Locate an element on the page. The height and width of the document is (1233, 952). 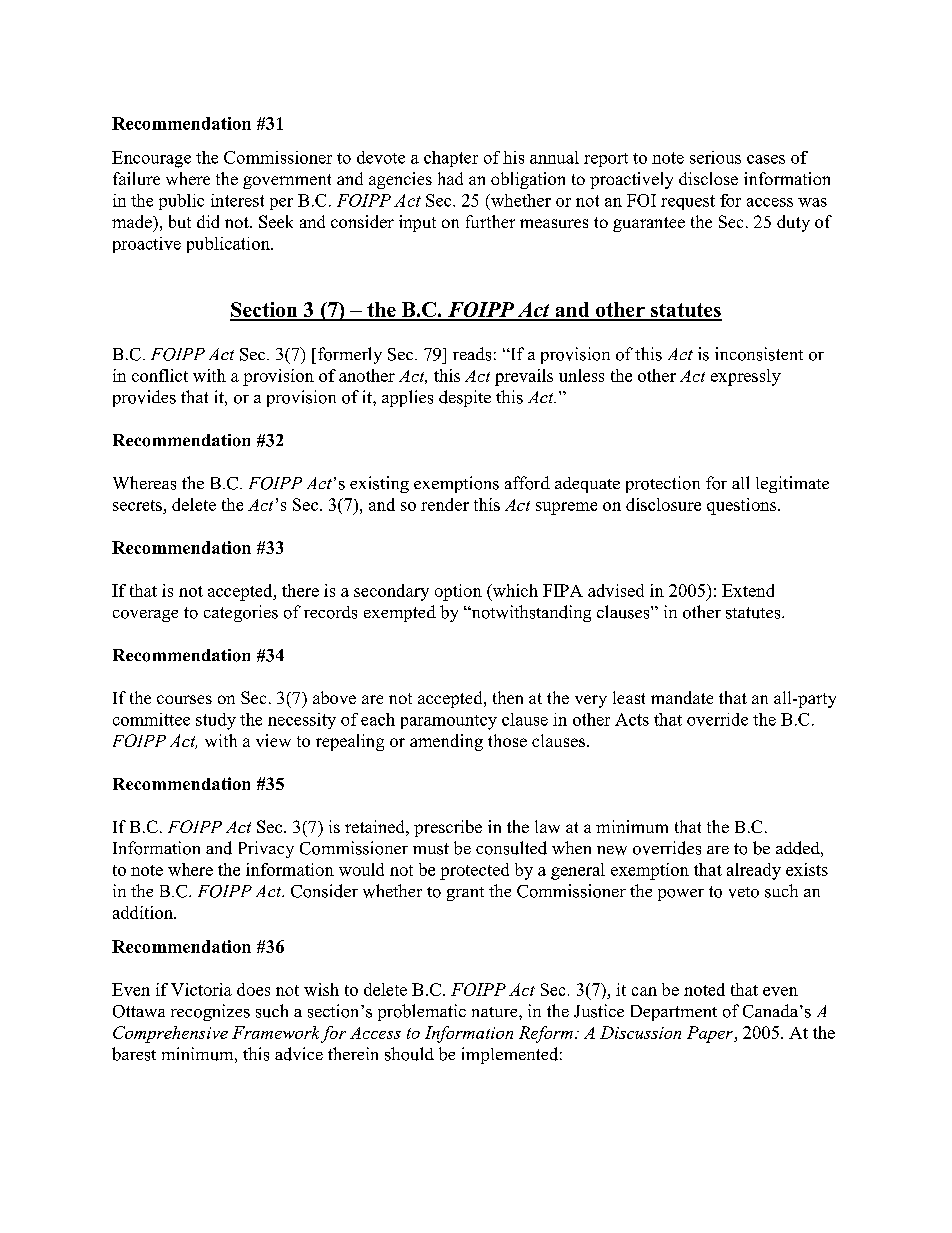
afford is located at coordinates (527, 483).
